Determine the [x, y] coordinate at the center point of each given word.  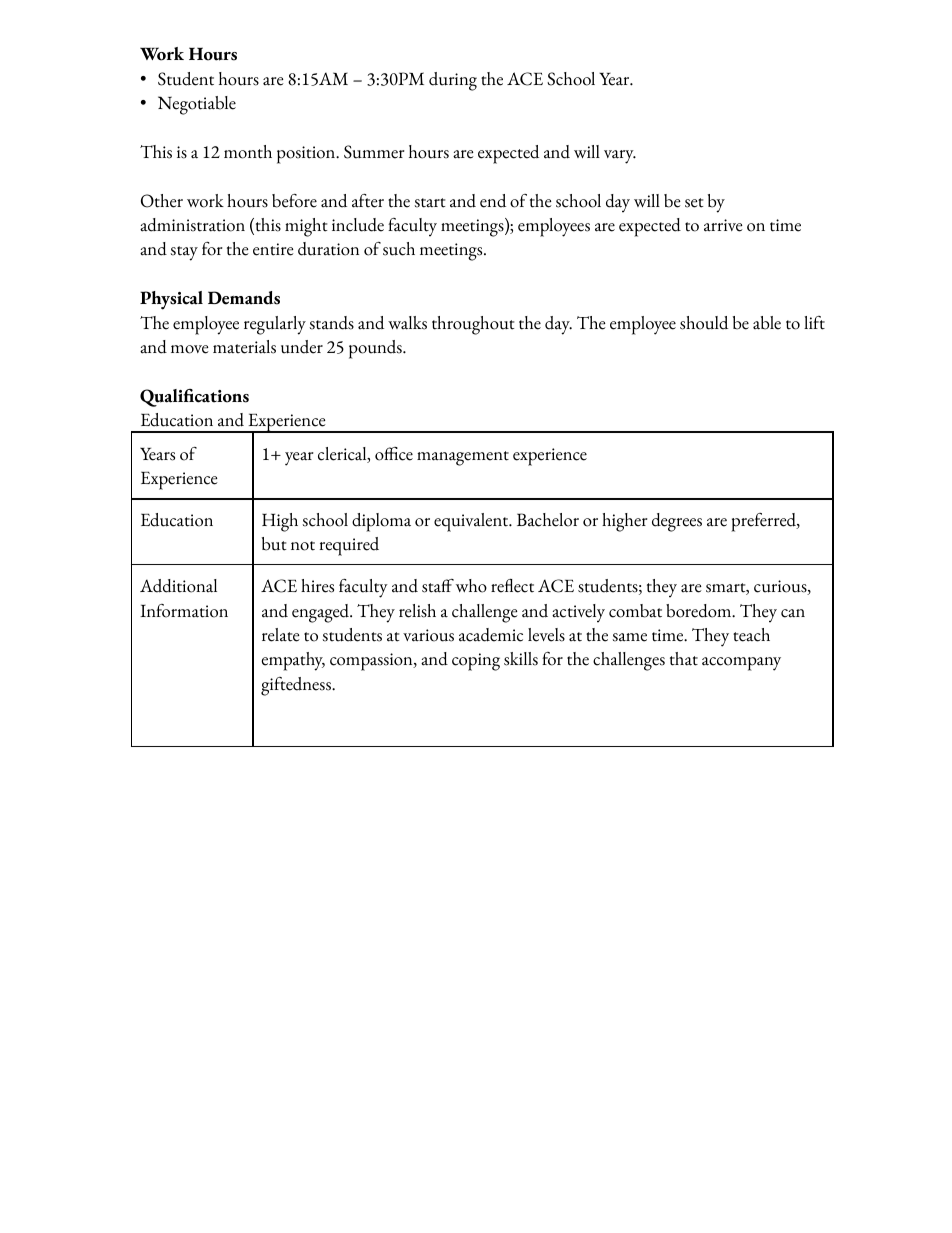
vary [620, 157]
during [453, 81]
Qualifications [194, 398]
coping [476, 662]
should [704, 323]
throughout [473, 325]
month [248, 152]
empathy [293, 661]
